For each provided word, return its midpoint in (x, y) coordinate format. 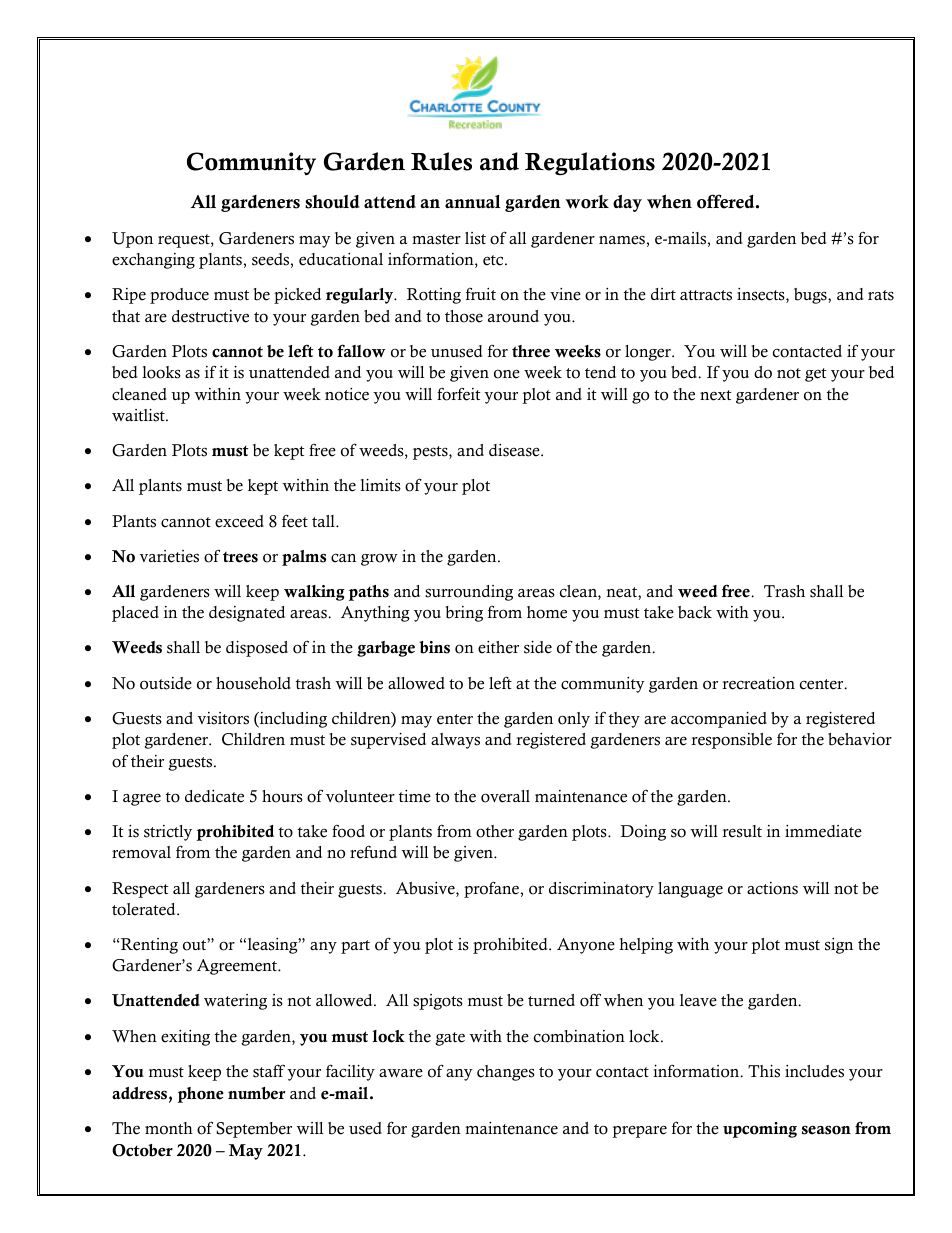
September (254, 1130)
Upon (132, 240)
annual (472, 201)
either (498, 647)
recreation (758, 683)
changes (506, 1073)
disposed (257, 648)
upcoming (760, 1130)
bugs (811, 296)
